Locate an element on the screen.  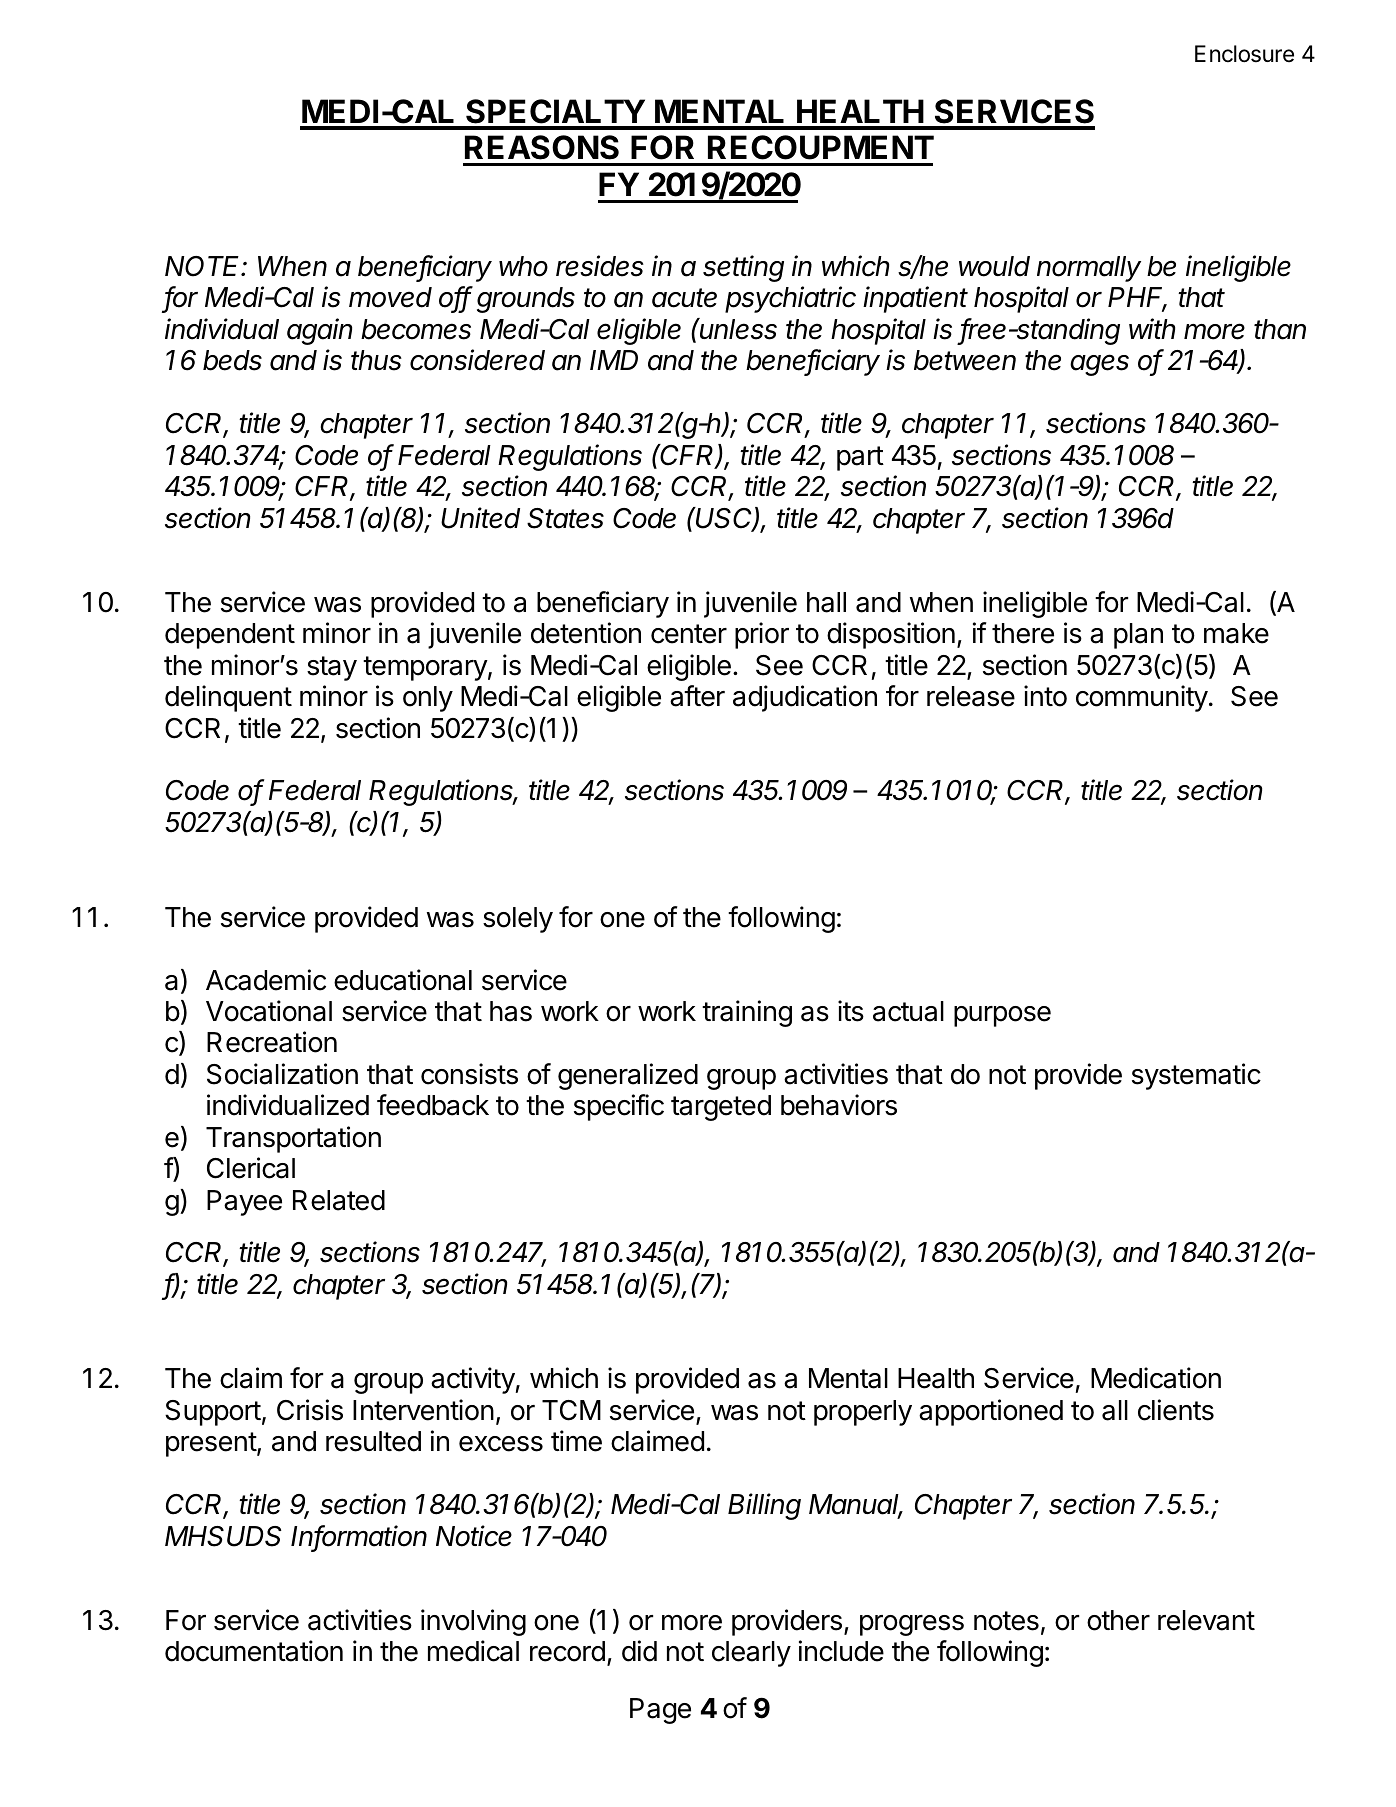
training is located at coordinates (747, 1013).
